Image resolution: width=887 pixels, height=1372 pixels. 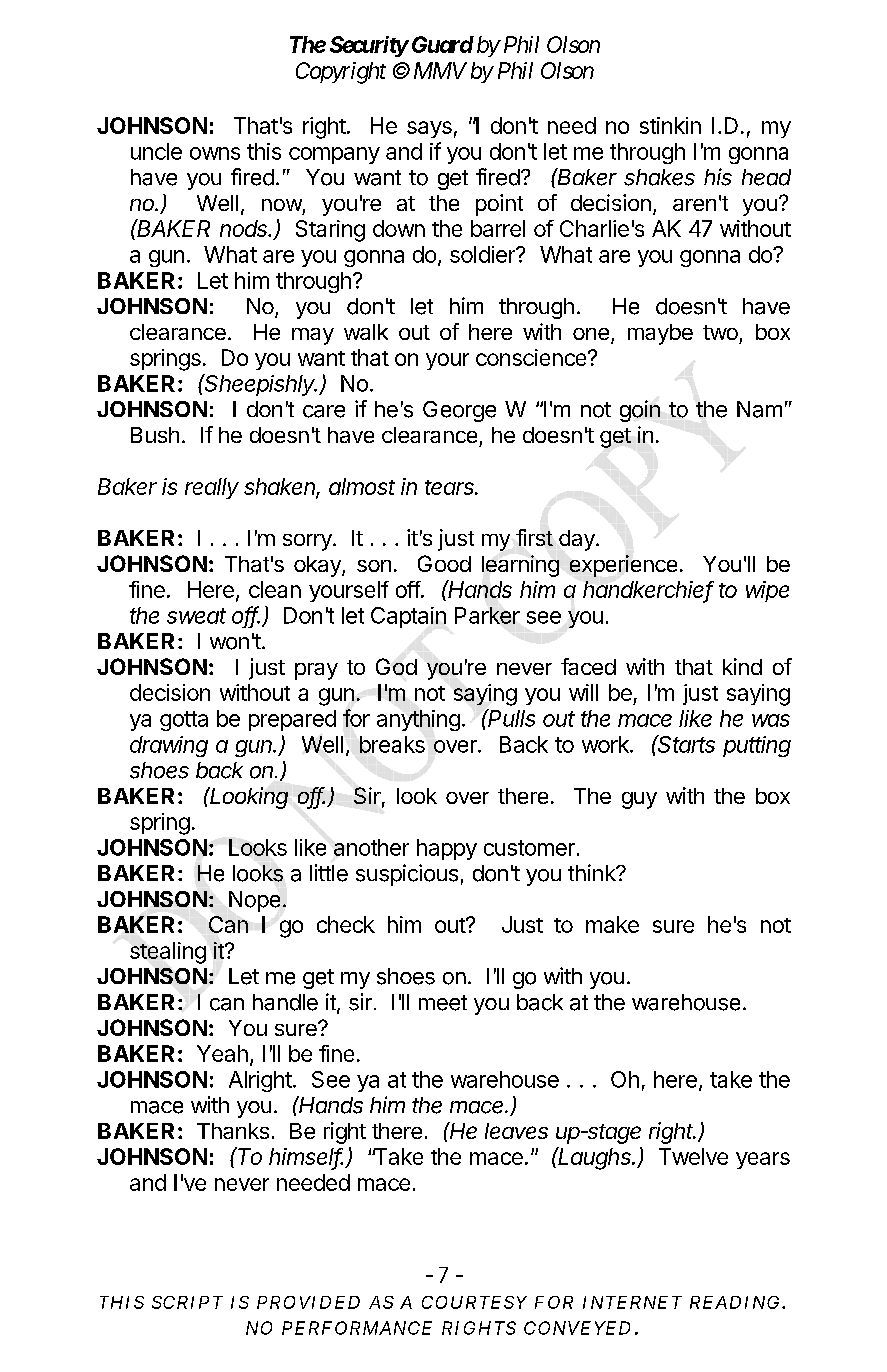 I want to click on George, so click(x=459, y=411).
